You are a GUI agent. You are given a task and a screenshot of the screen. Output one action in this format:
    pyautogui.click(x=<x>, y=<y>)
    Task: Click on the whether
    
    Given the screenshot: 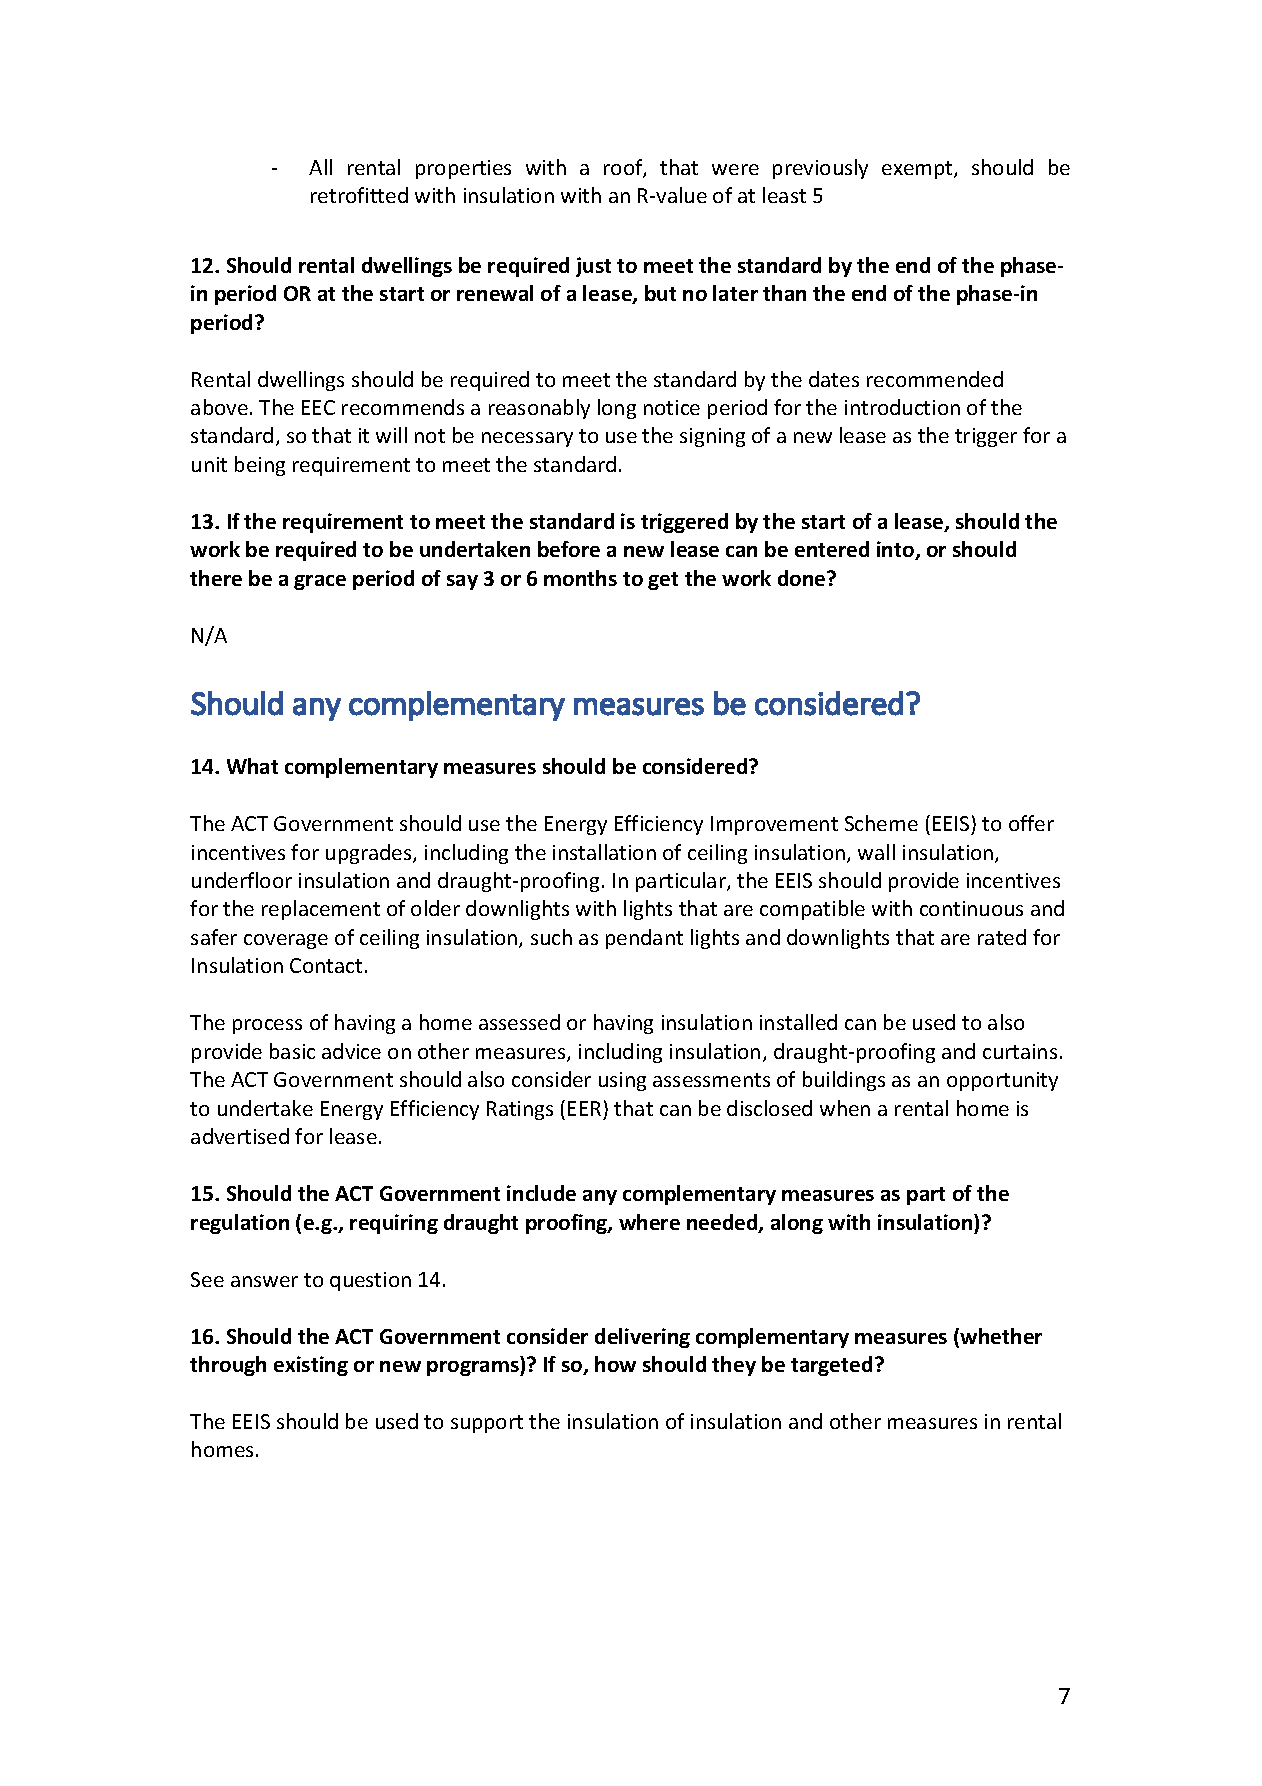 What is the action you would take?
    pyautogui.click(x=1001, y=1336)
